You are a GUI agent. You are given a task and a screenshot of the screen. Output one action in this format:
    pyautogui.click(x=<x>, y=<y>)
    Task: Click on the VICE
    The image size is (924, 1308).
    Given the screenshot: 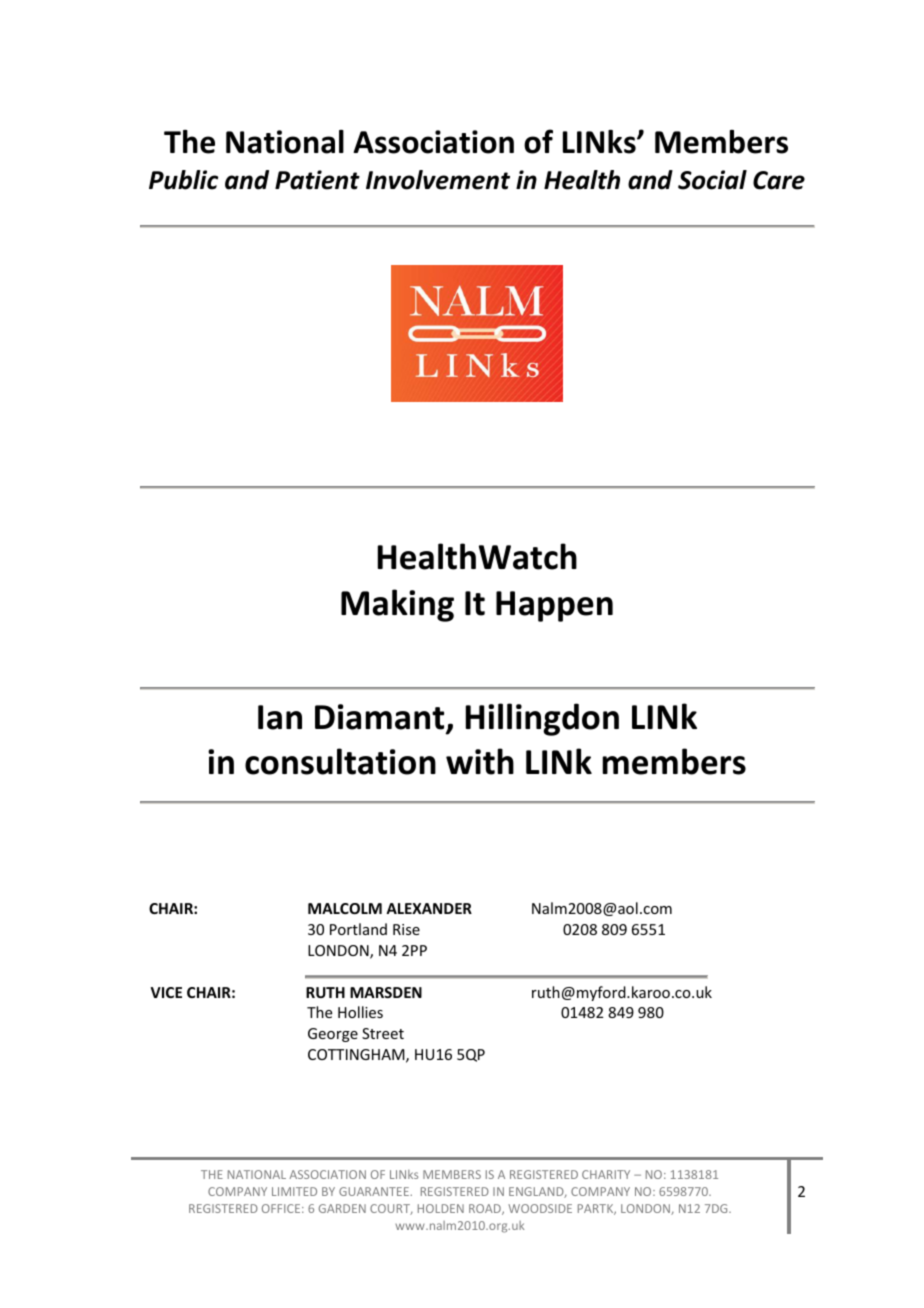 What is the action you would take?
    pyautogui.click(x=166, y=992)
